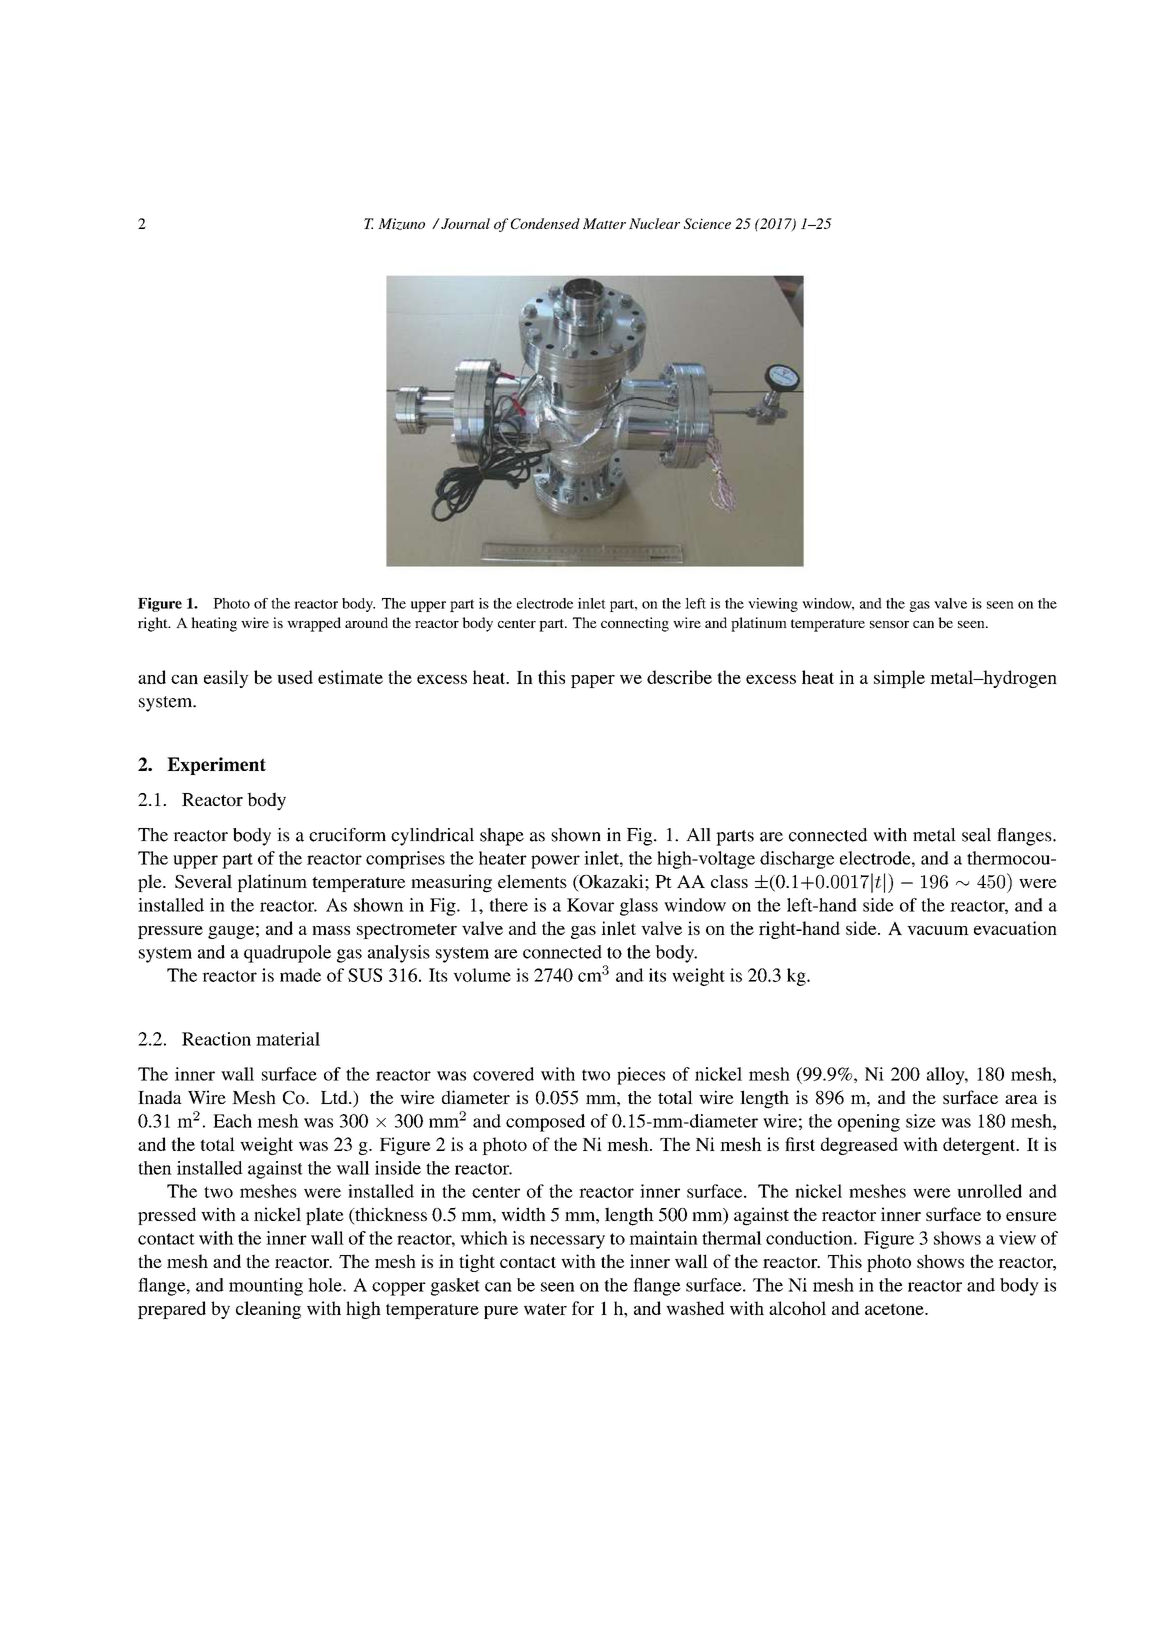  What do you see at coordinates (401, 224) in the screenshot?
I see `Mizuno` at bounding box center [401, 224].
